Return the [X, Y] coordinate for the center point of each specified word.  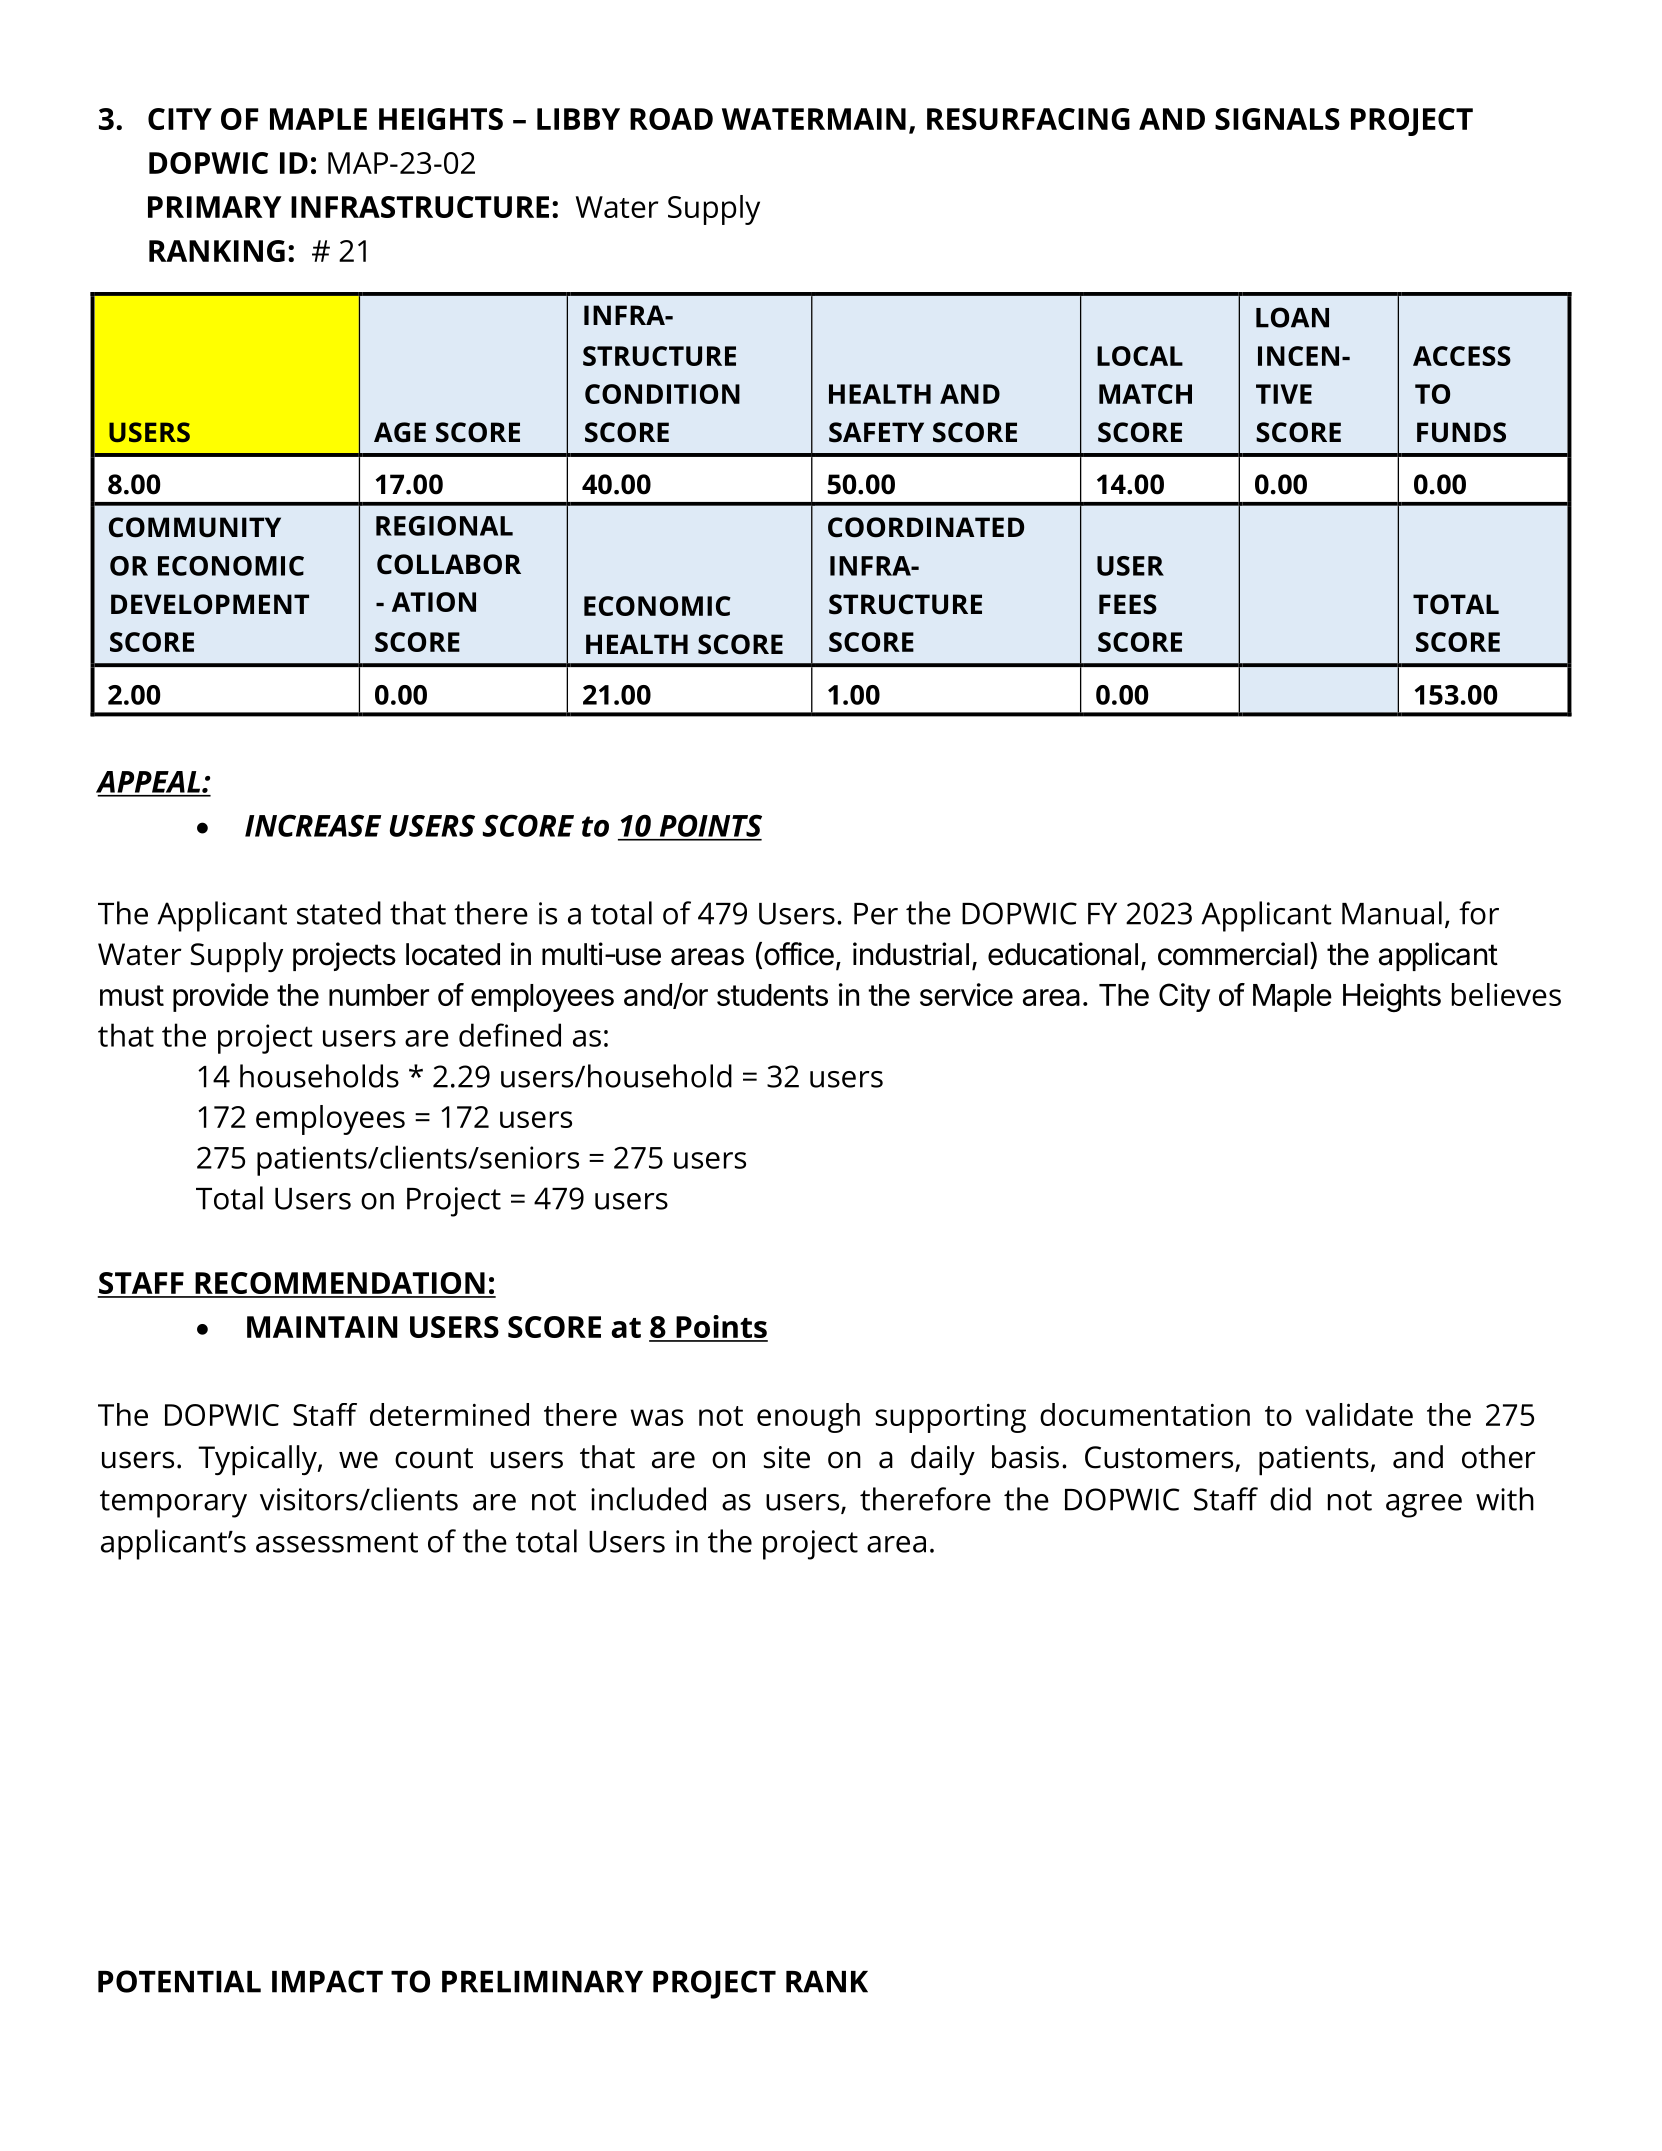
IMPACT [327, 1981]
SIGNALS [1277, 119]
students [772, 995]
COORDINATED [926, 527]
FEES [1128, 604]
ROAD [671, 119]
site [787, 1457]
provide [221, 997]
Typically [258, 1460]
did [1290, 1499]
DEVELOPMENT [210, 604]
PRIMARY [214, 207]
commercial [1233, 954]
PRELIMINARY [542, 1981]
